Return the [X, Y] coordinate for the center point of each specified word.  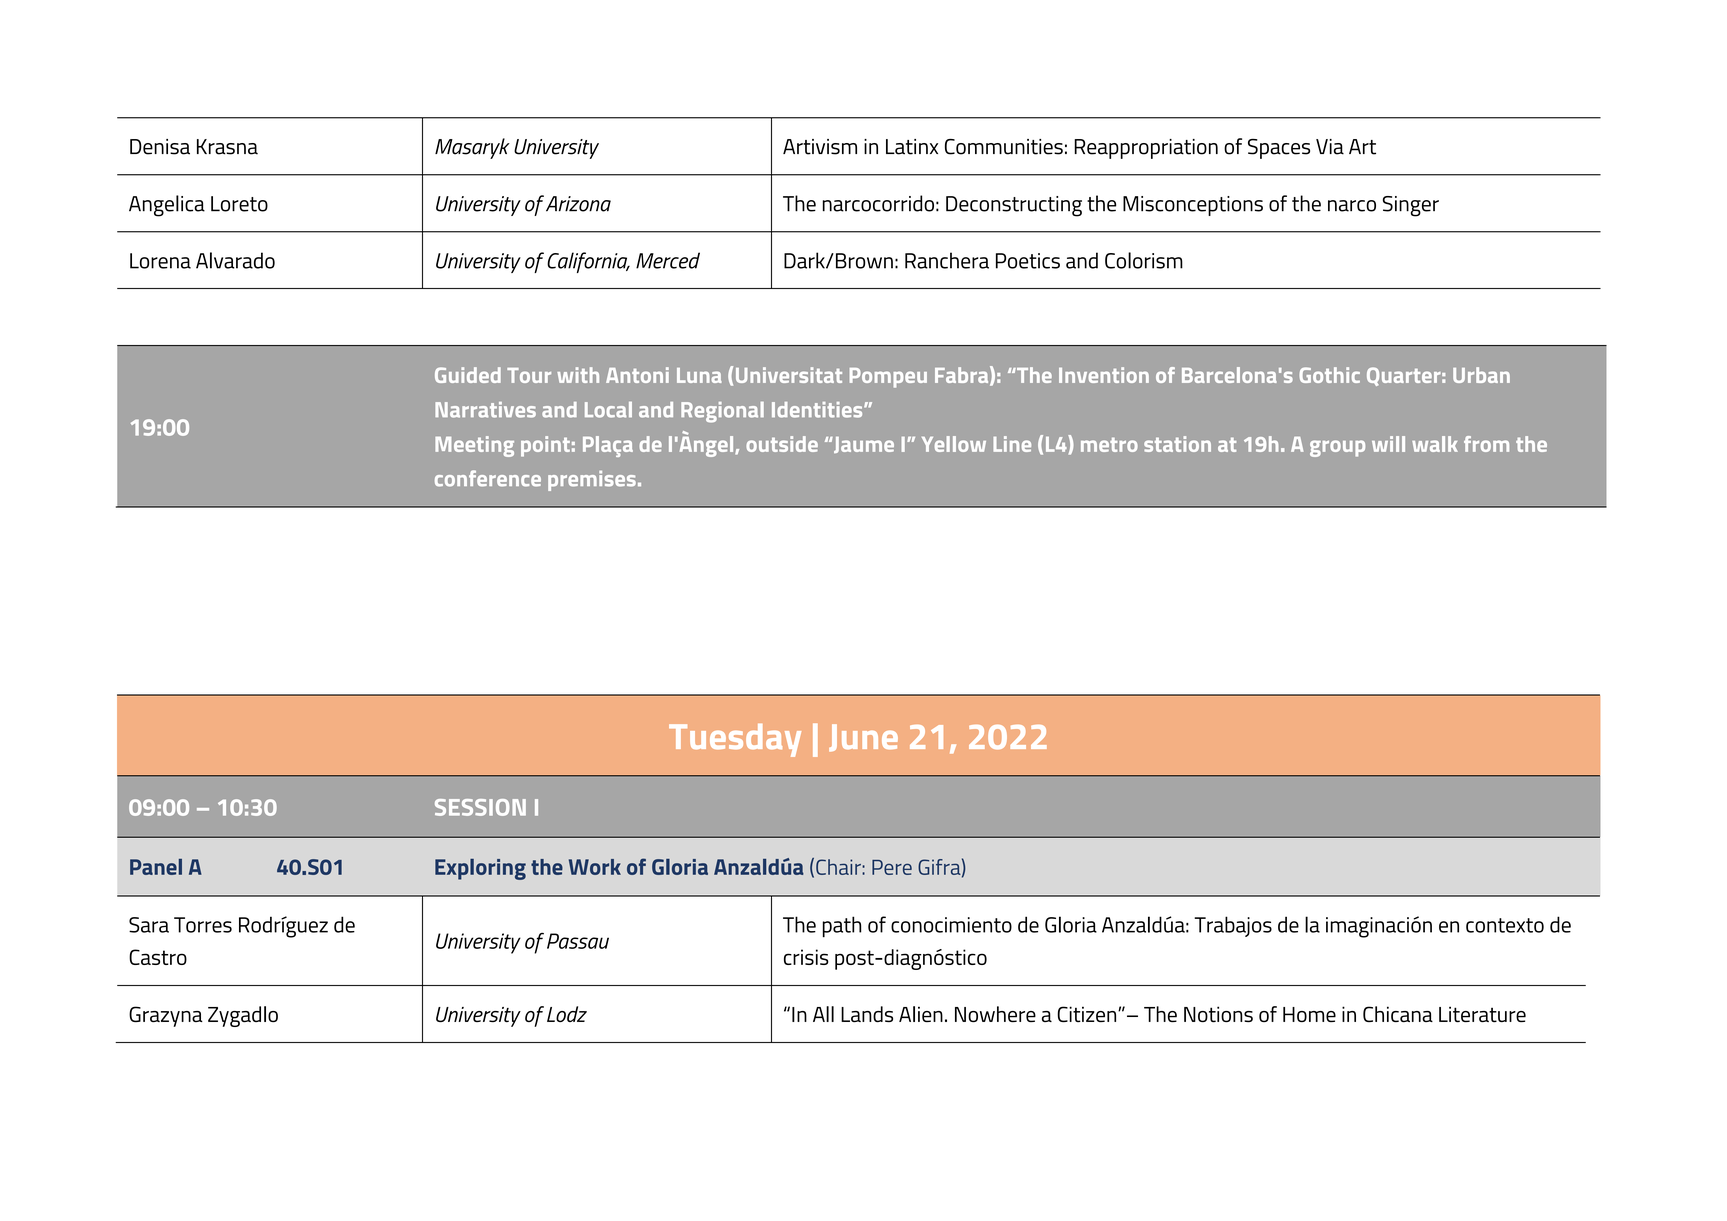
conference [488, 478]
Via [1330, 147]
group [1337, 448]
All [823, 1014]
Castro [158, 957]
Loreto [239, 204]
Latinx [912, 147]
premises [592, 481]
